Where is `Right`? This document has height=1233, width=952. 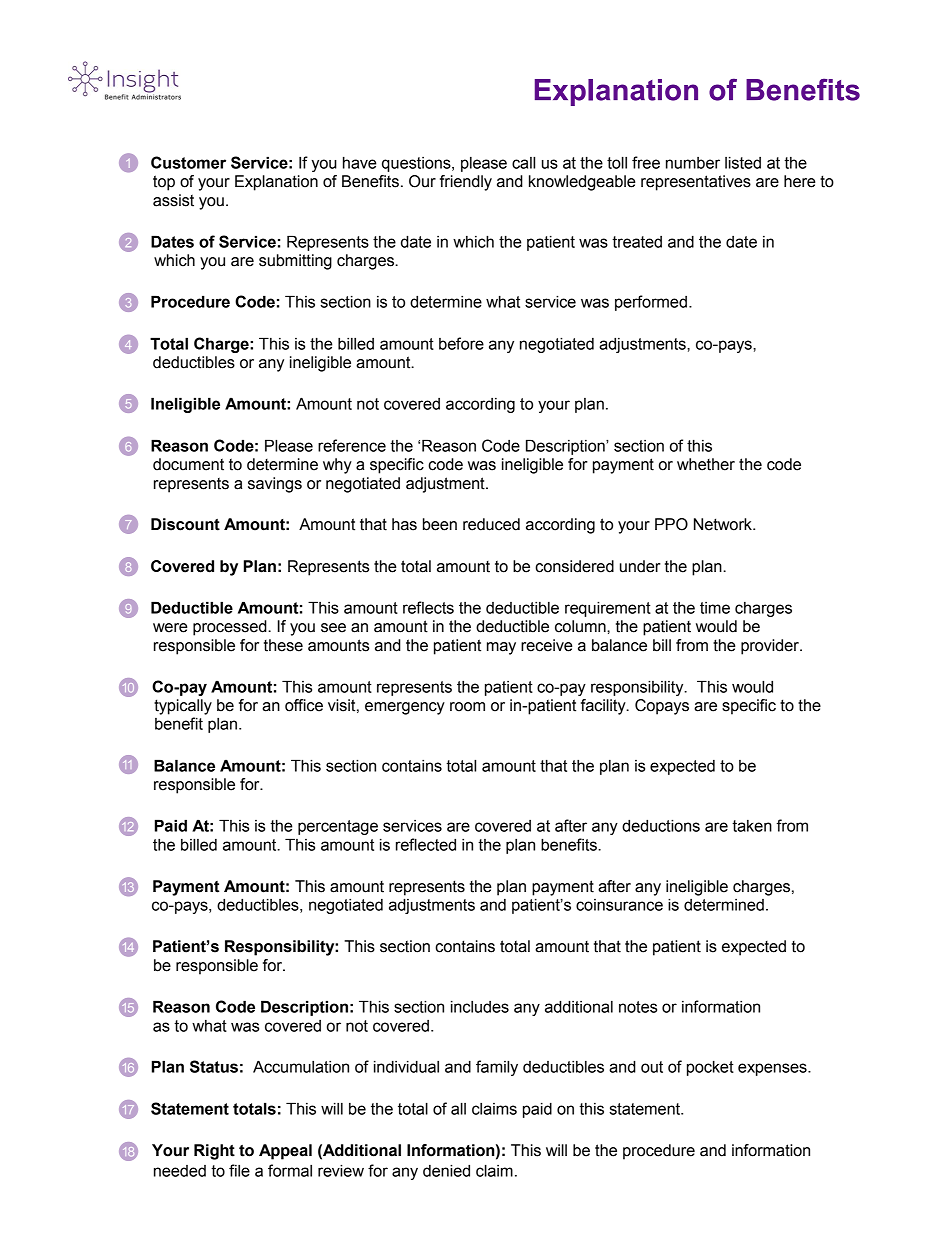 Right is located at coordinates (214, 1152).
